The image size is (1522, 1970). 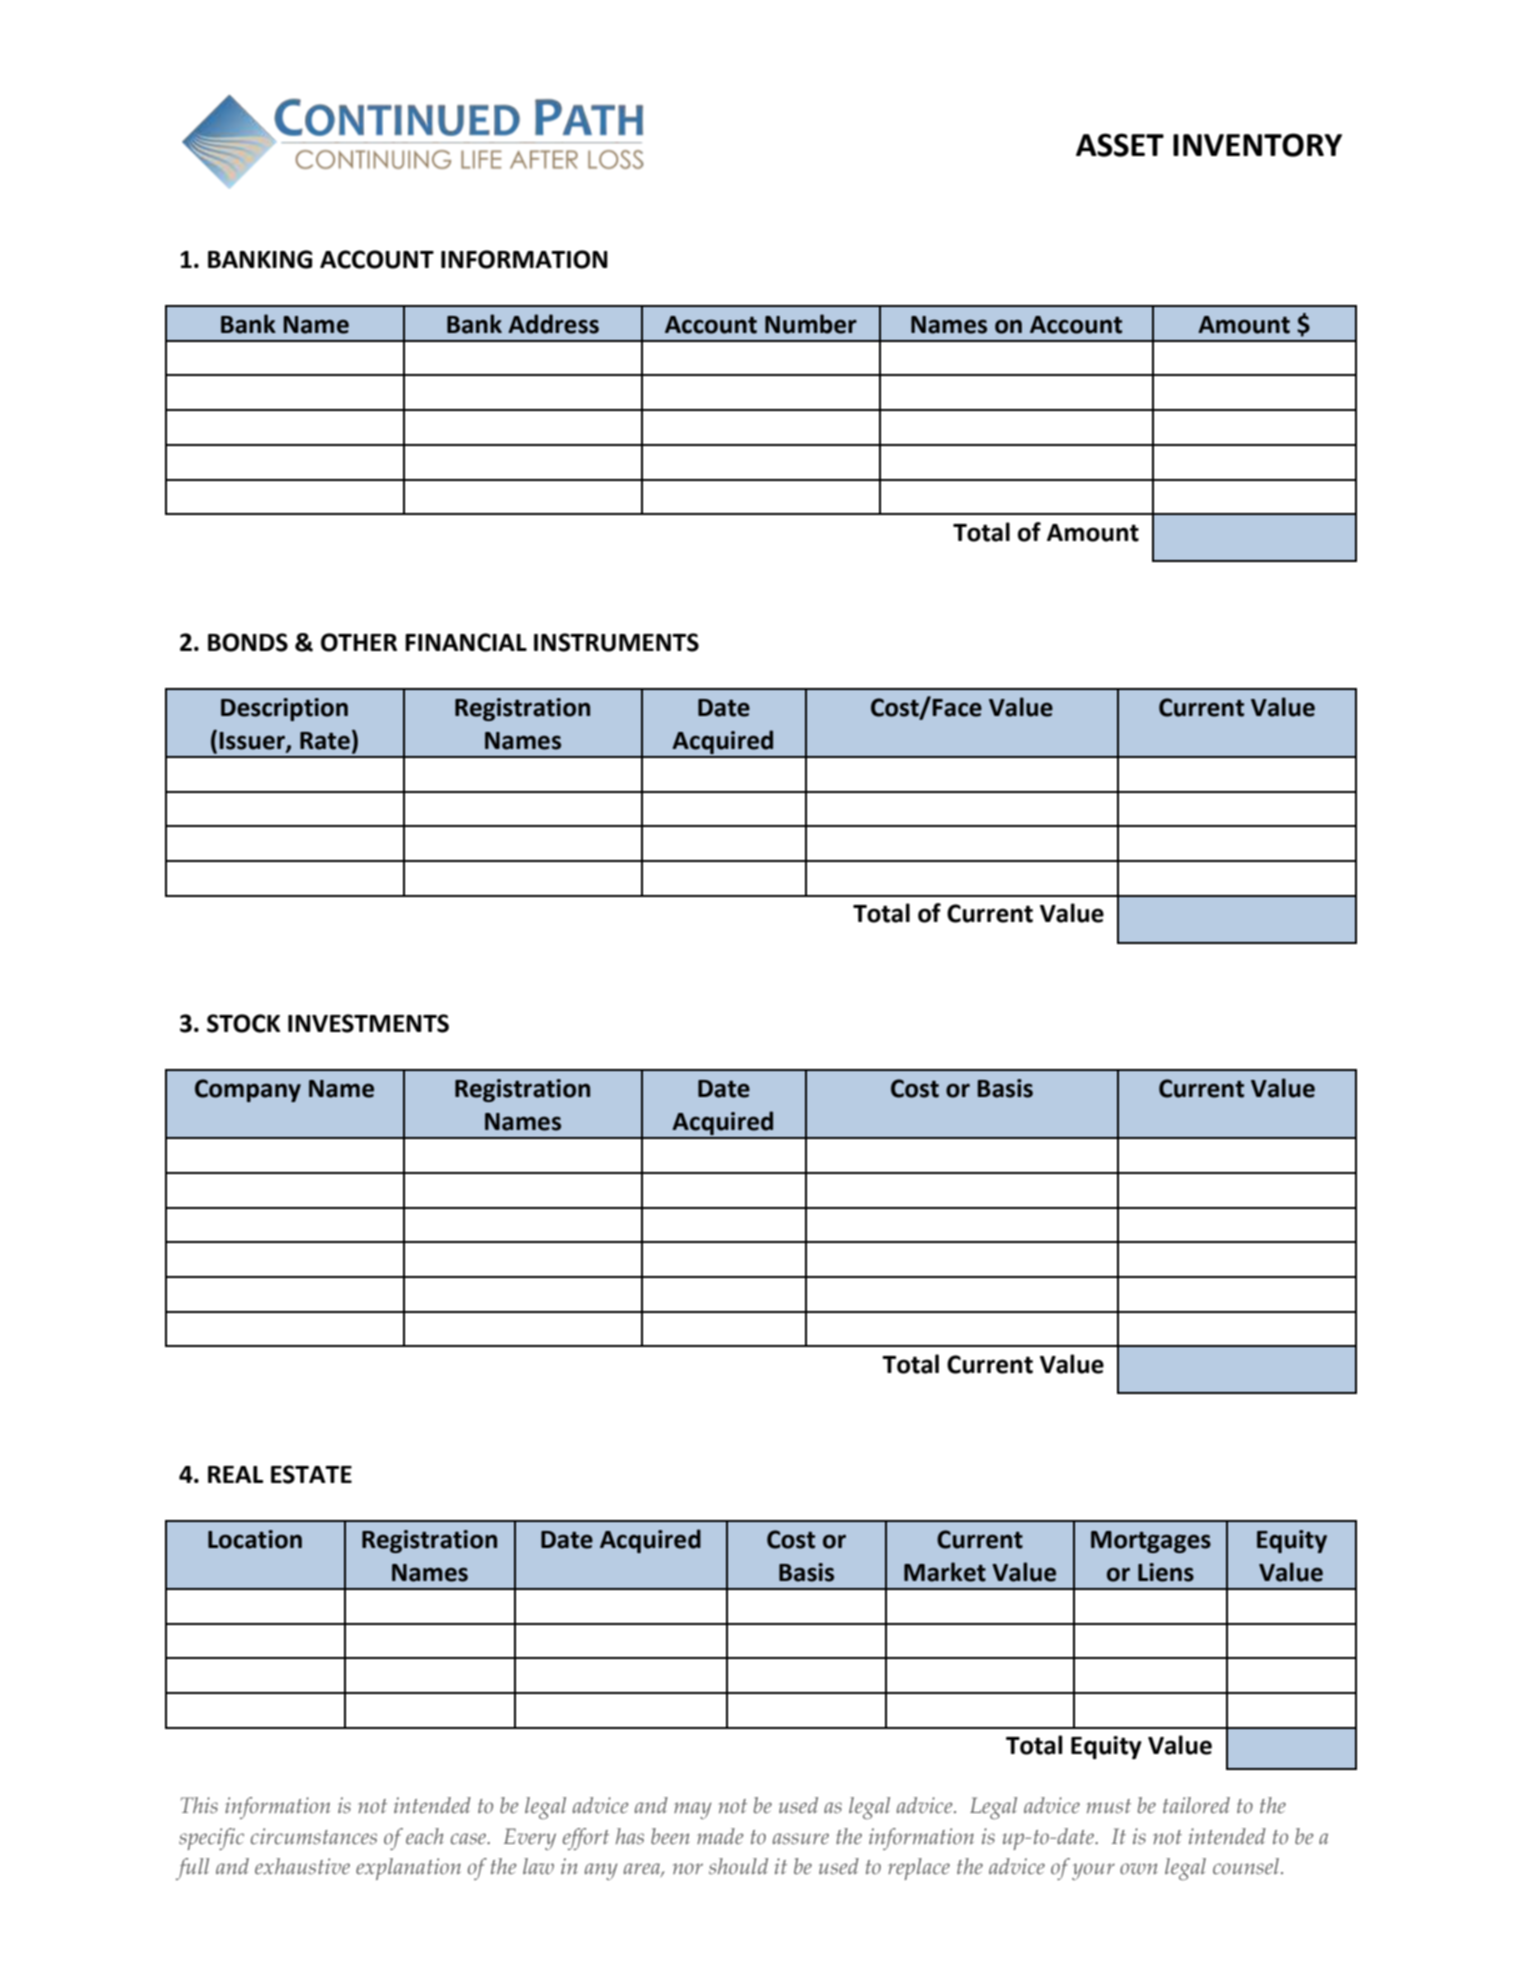 I want to click on ASSET, so click(x=1120, y=145).
